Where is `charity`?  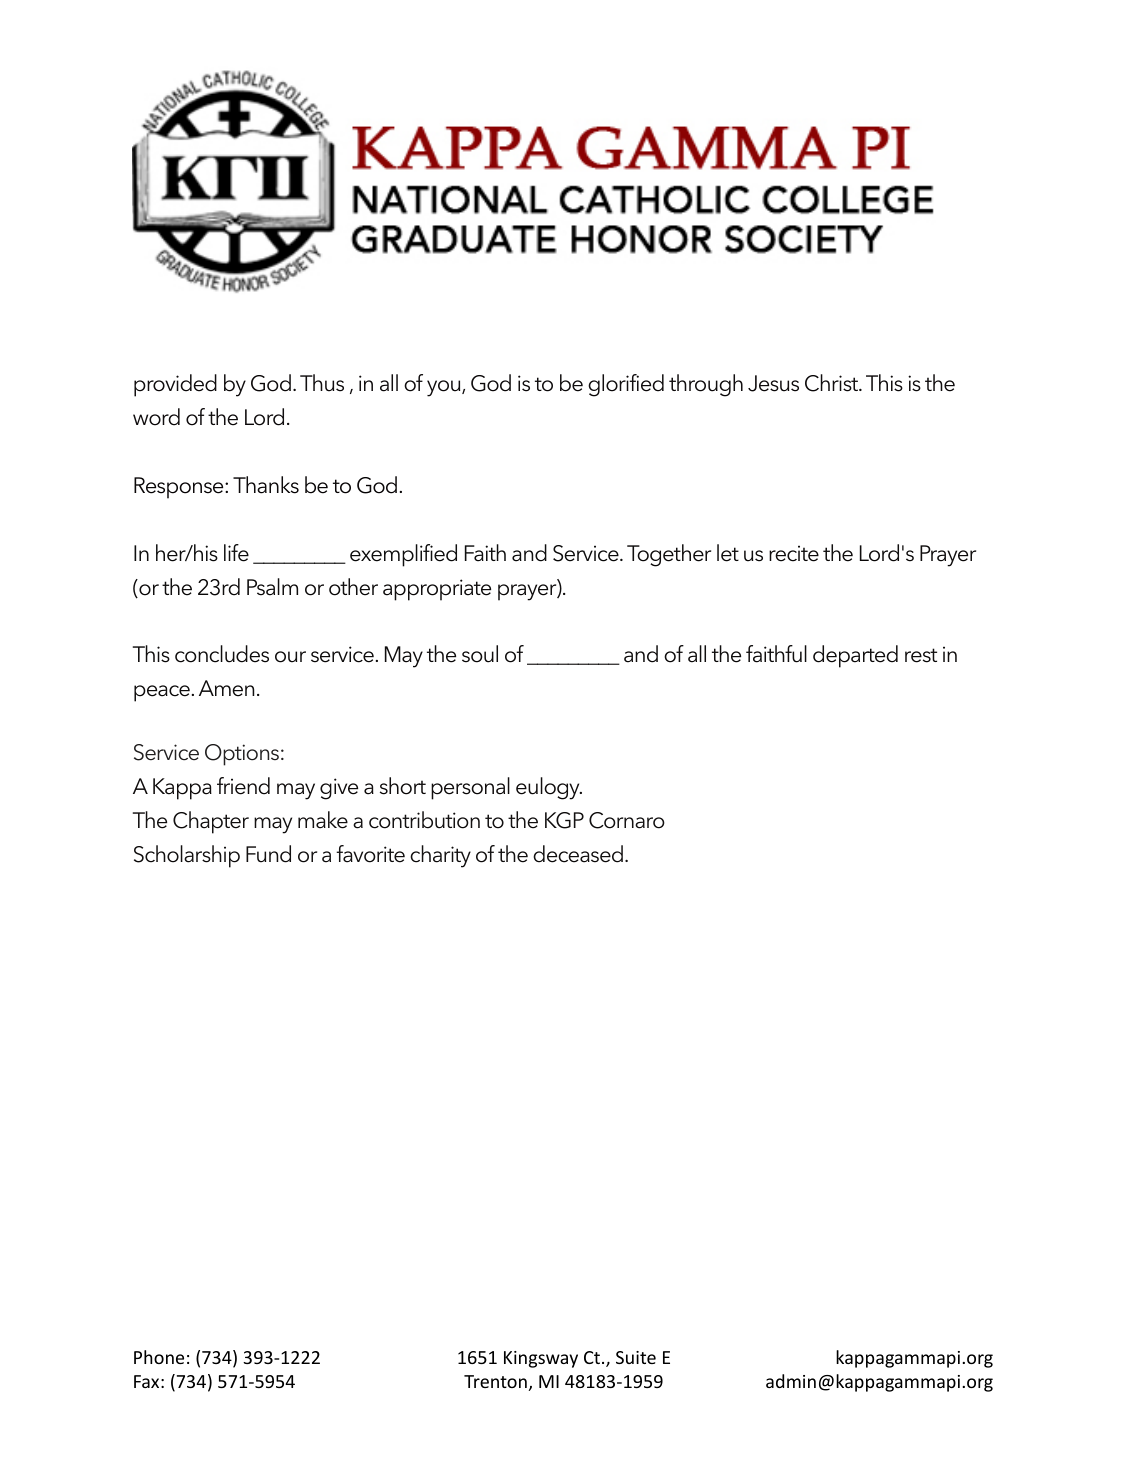
charity is located at coordinates (440, 856).
